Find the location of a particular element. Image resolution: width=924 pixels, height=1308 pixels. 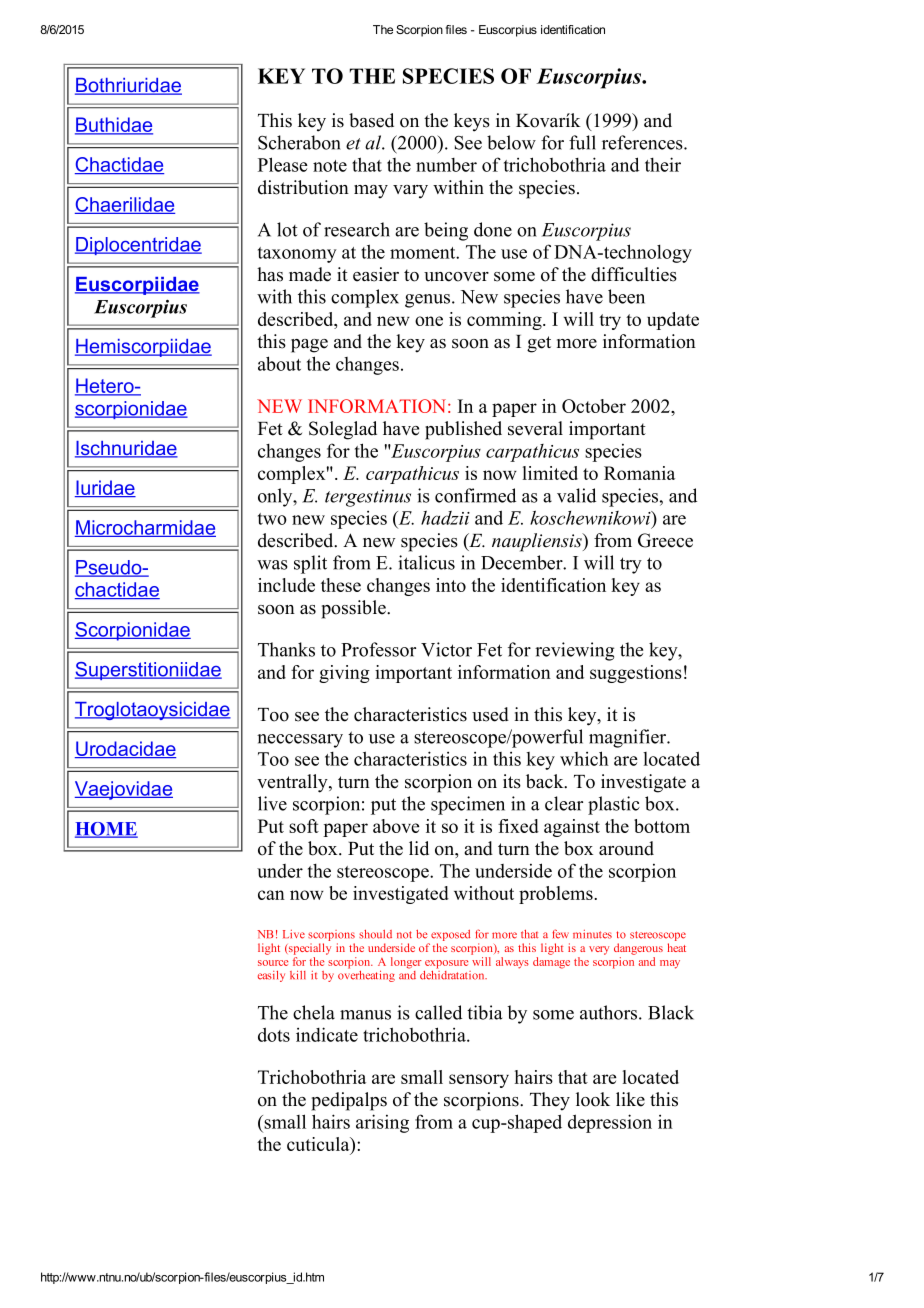

full is located at coordinates (582, 142).
